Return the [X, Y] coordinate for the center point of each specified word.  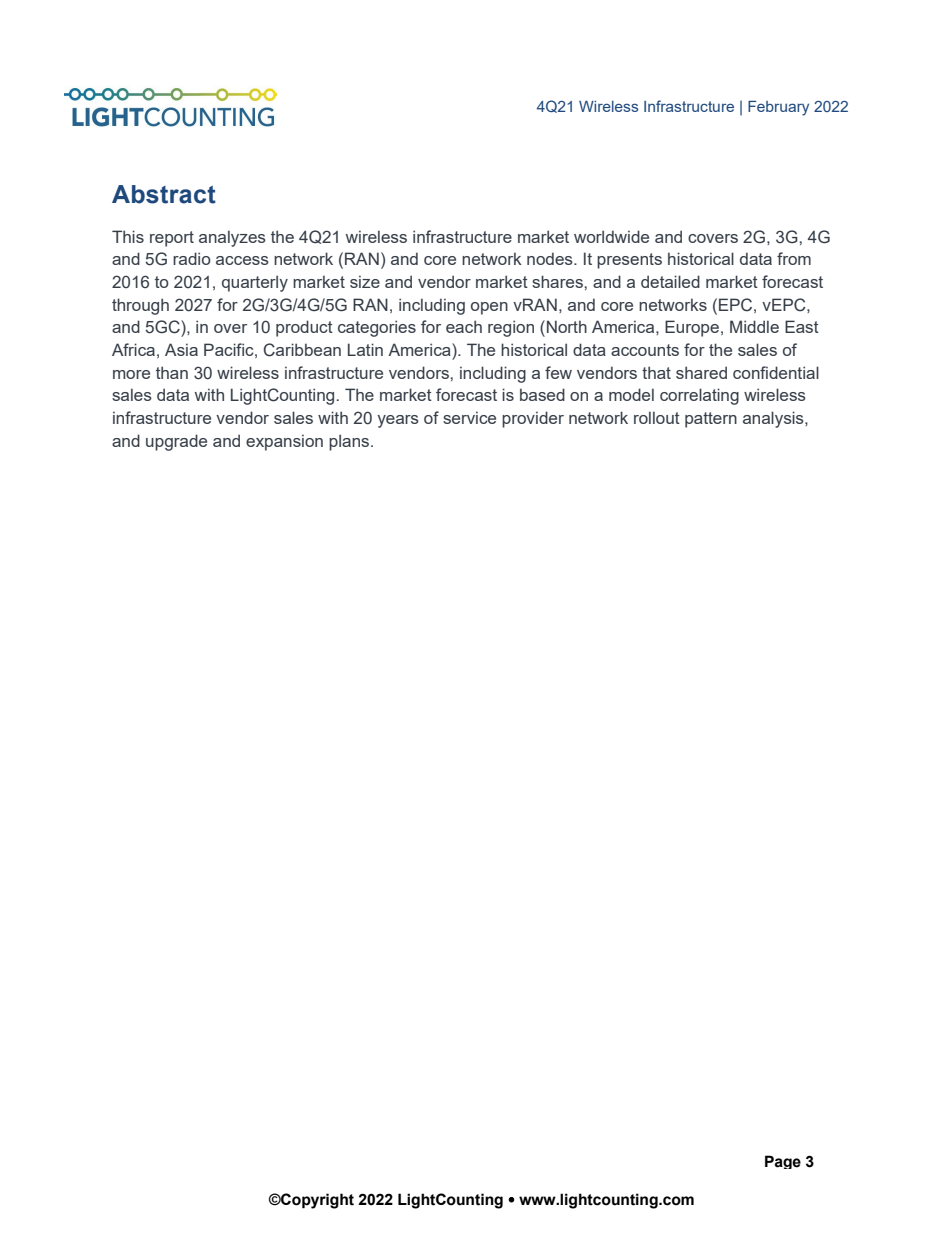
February [778, 108]
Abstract [164, 194]
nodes [551, 258]
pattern [711, 420]
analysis [774, 419]
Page [783, 1162]
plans [350, 442]
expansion [284, 442]
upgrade [176, 442]
